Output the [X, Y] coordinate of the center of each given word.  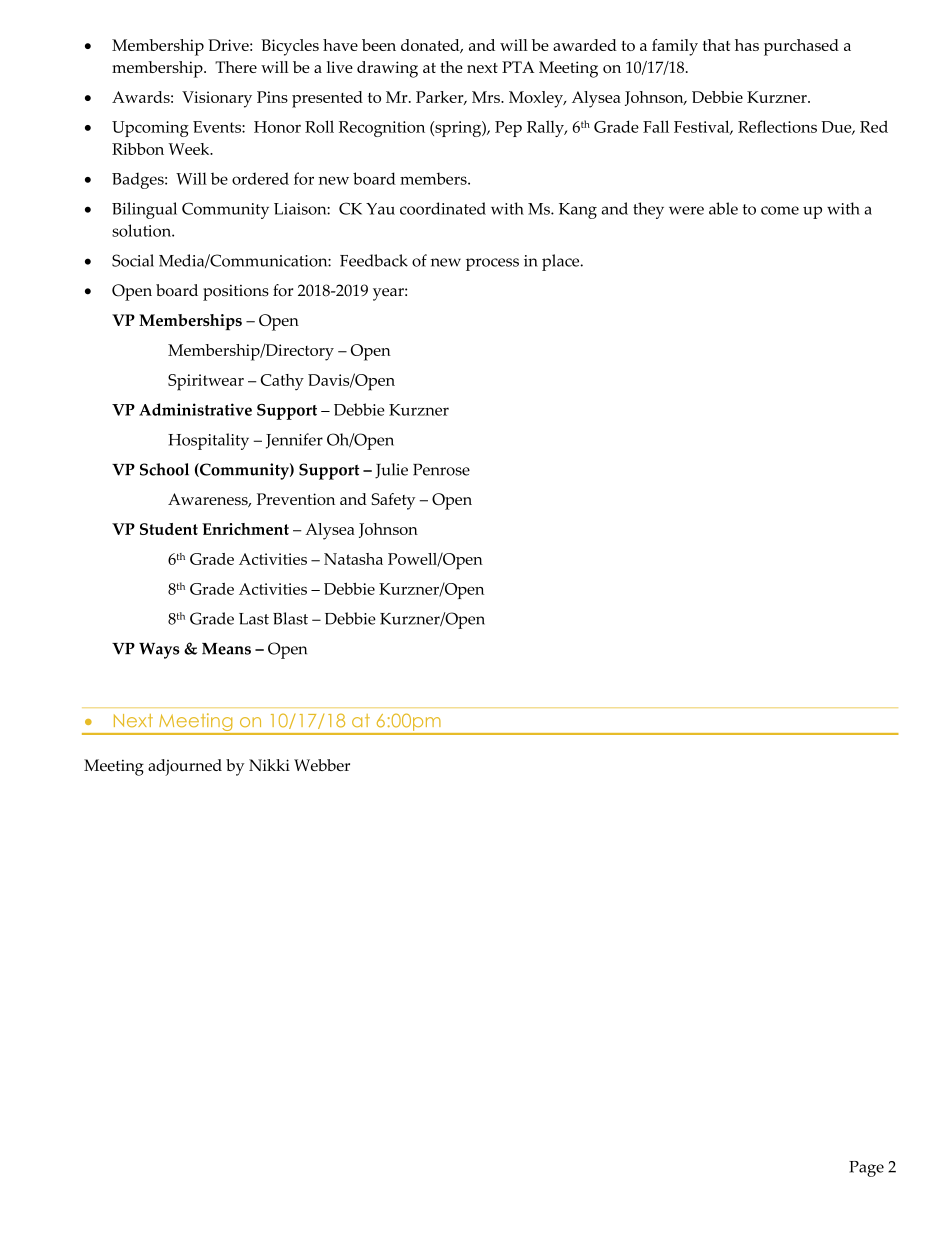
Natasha [353, 559]
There [236, 67]
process [492, 264]
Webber [322, 765]
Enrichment [245, 529]
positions [236, 293]
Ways [159, 651]
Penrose [441, 469]
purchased [801, 47]
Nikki [269, 765]
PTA [518, 67]
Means [226, 649]
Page [866, 1169]
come [780, 210]
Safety [393, 501]
